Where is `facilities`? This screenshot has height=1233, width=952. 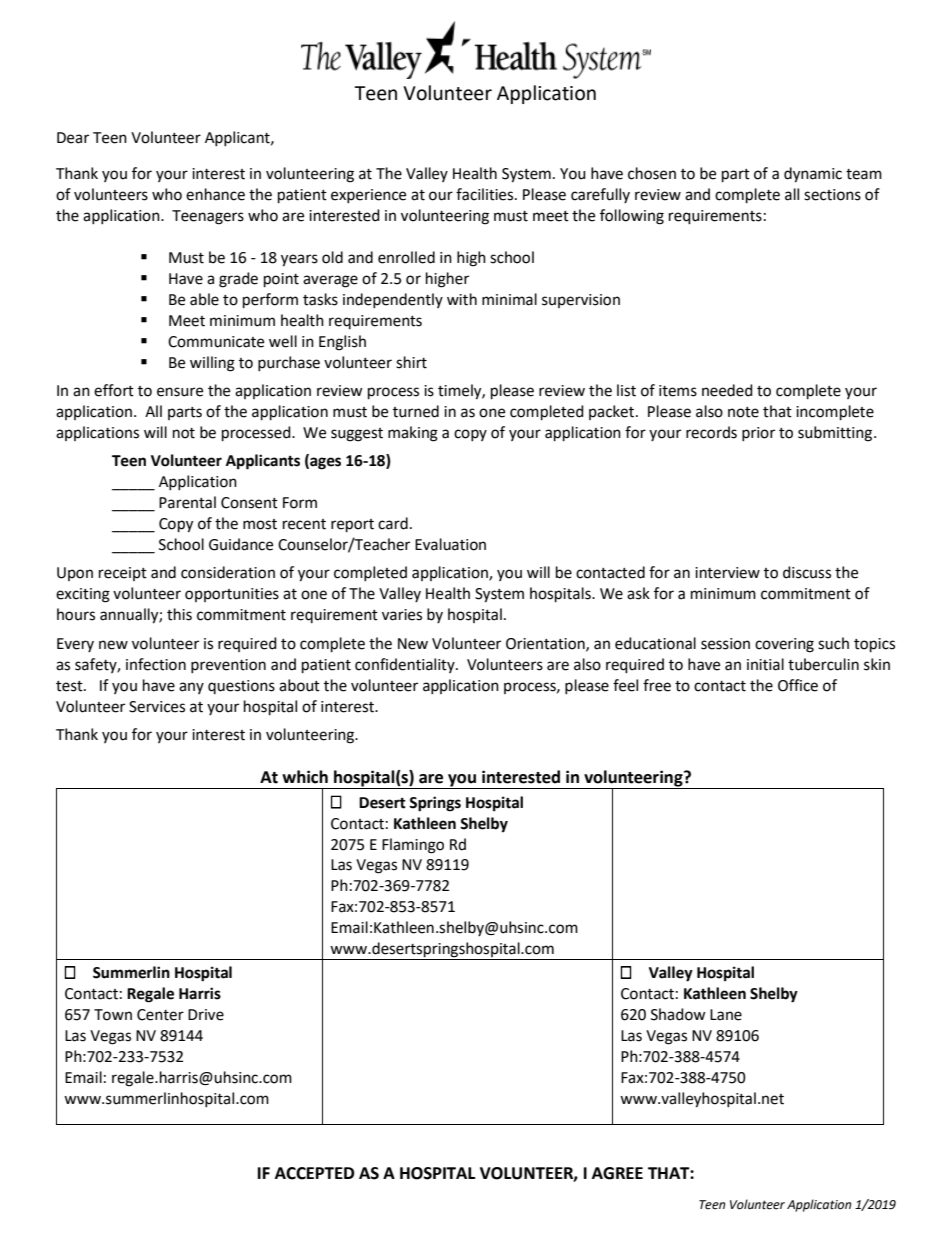
facilities is located at coordinates (486, 194).
